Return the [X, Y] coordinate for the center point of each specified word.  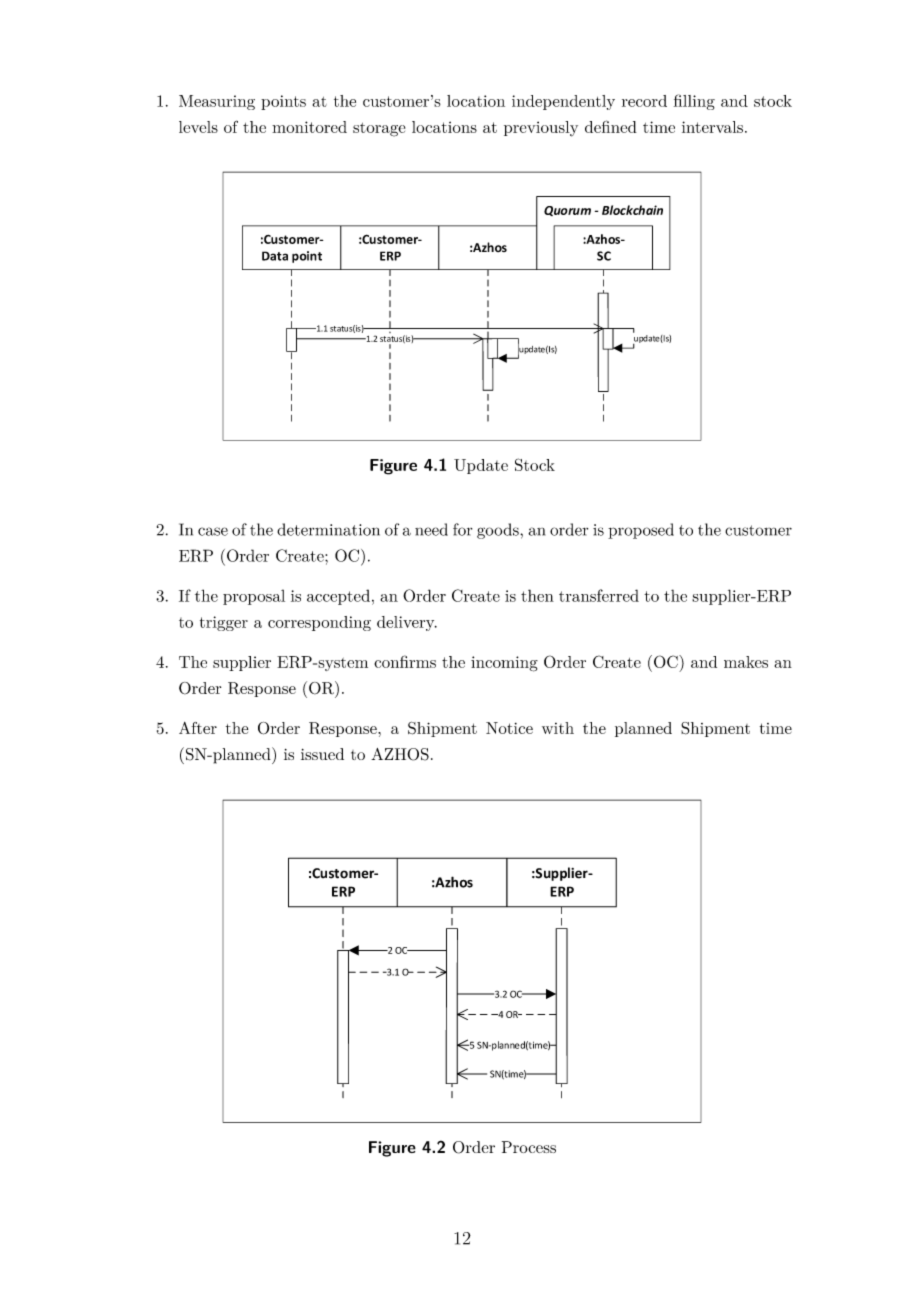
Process [529, 1147]
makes [746, 662]
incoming [504, 664]
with [558, 728]
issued [322, 754]
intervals [712, 127]
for [462, 529]
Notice [509, 728]
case [213, 531]
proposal [254, 597]
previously [541, 129]
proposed [641, 531]
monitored [309, 127]
